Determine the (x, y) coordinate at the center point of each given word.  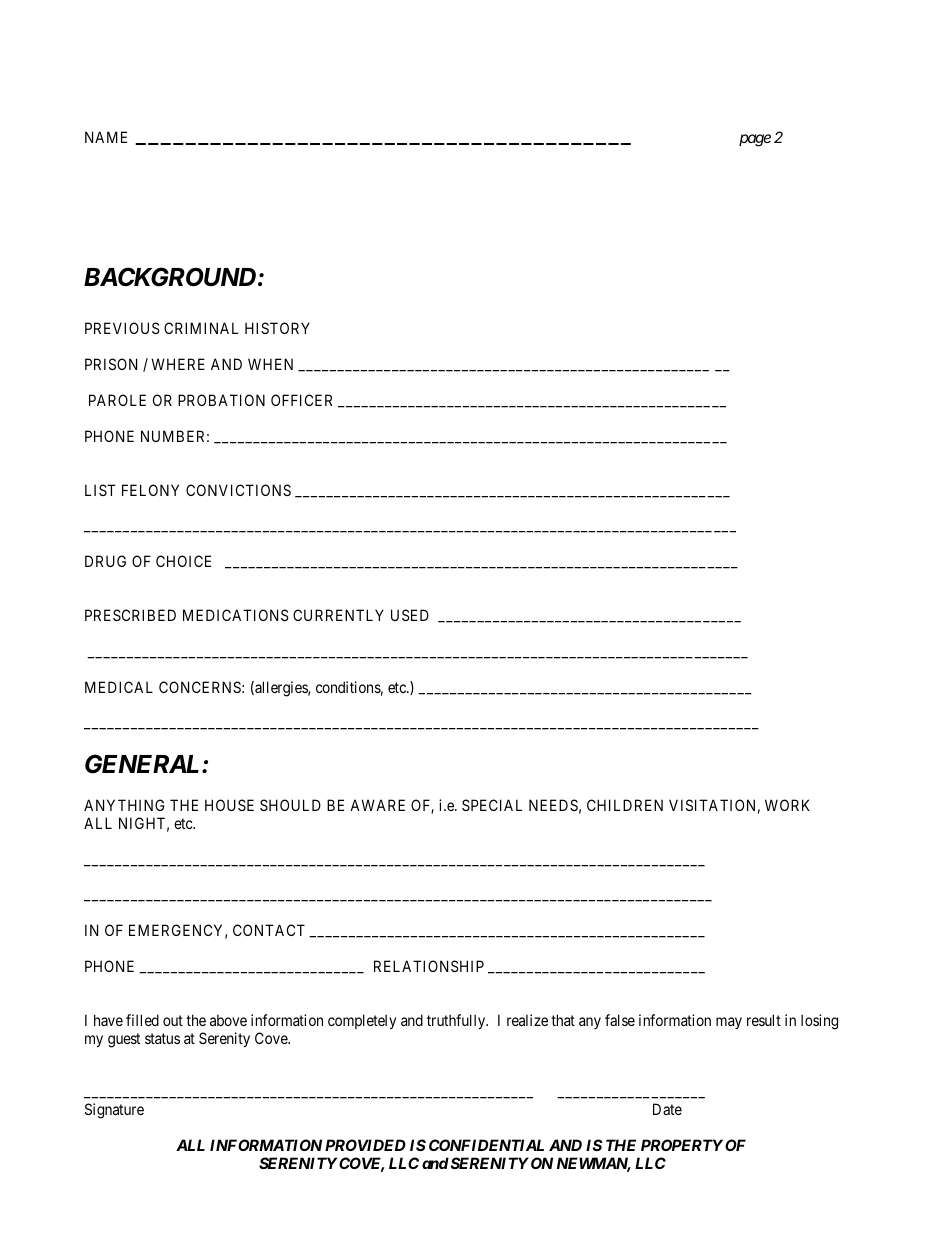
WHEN (270, 364)
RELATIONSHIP (429, 966)
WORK (787, 805)
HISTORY (277, 328)
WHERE (178, 364)
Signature (114, 1111)
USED (410, 615)
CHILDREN (625, 805)
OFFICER (302, 400)
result (764, 1020)
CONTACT (269, 930)
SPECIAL (492, 805)
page (755, 140)
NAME (106, 137)
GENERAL (144, 764)
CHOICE (183, 561)
